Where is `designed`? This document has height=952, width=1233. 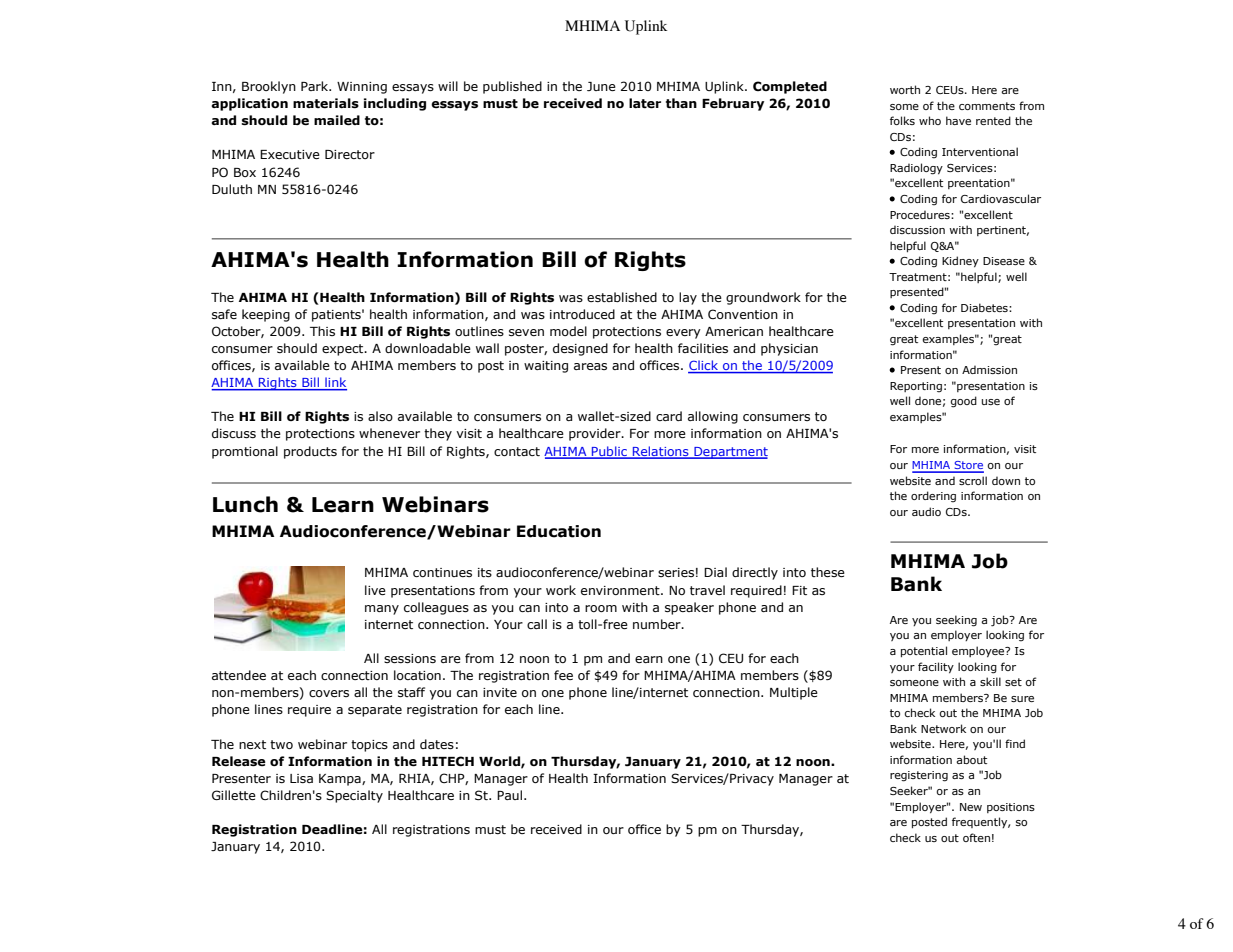
designed is located at coordinates (580, 349).
